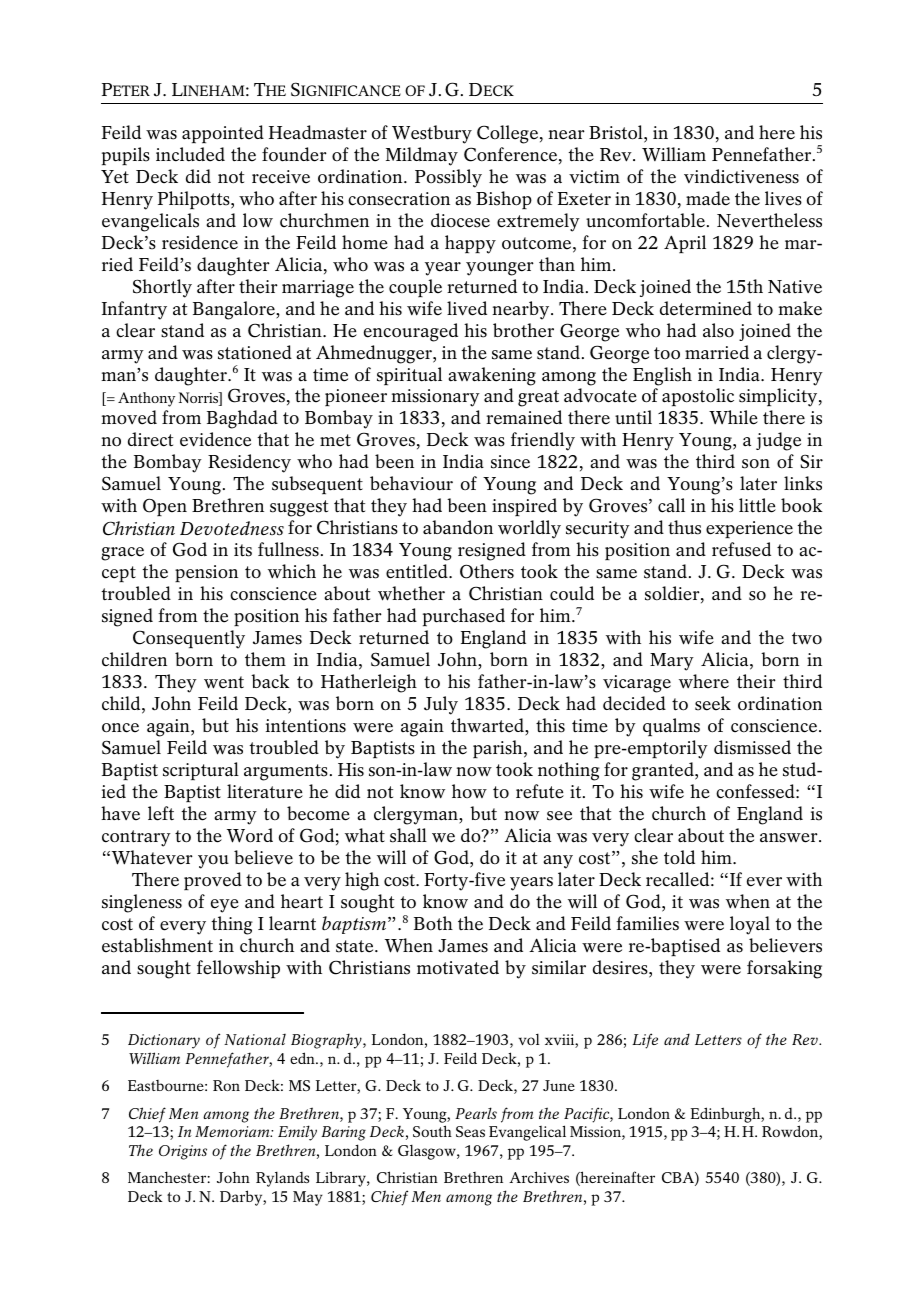  Describe the element at coordinates (741, 176) in the screenshot. I see `vindictiveness` at that location.
